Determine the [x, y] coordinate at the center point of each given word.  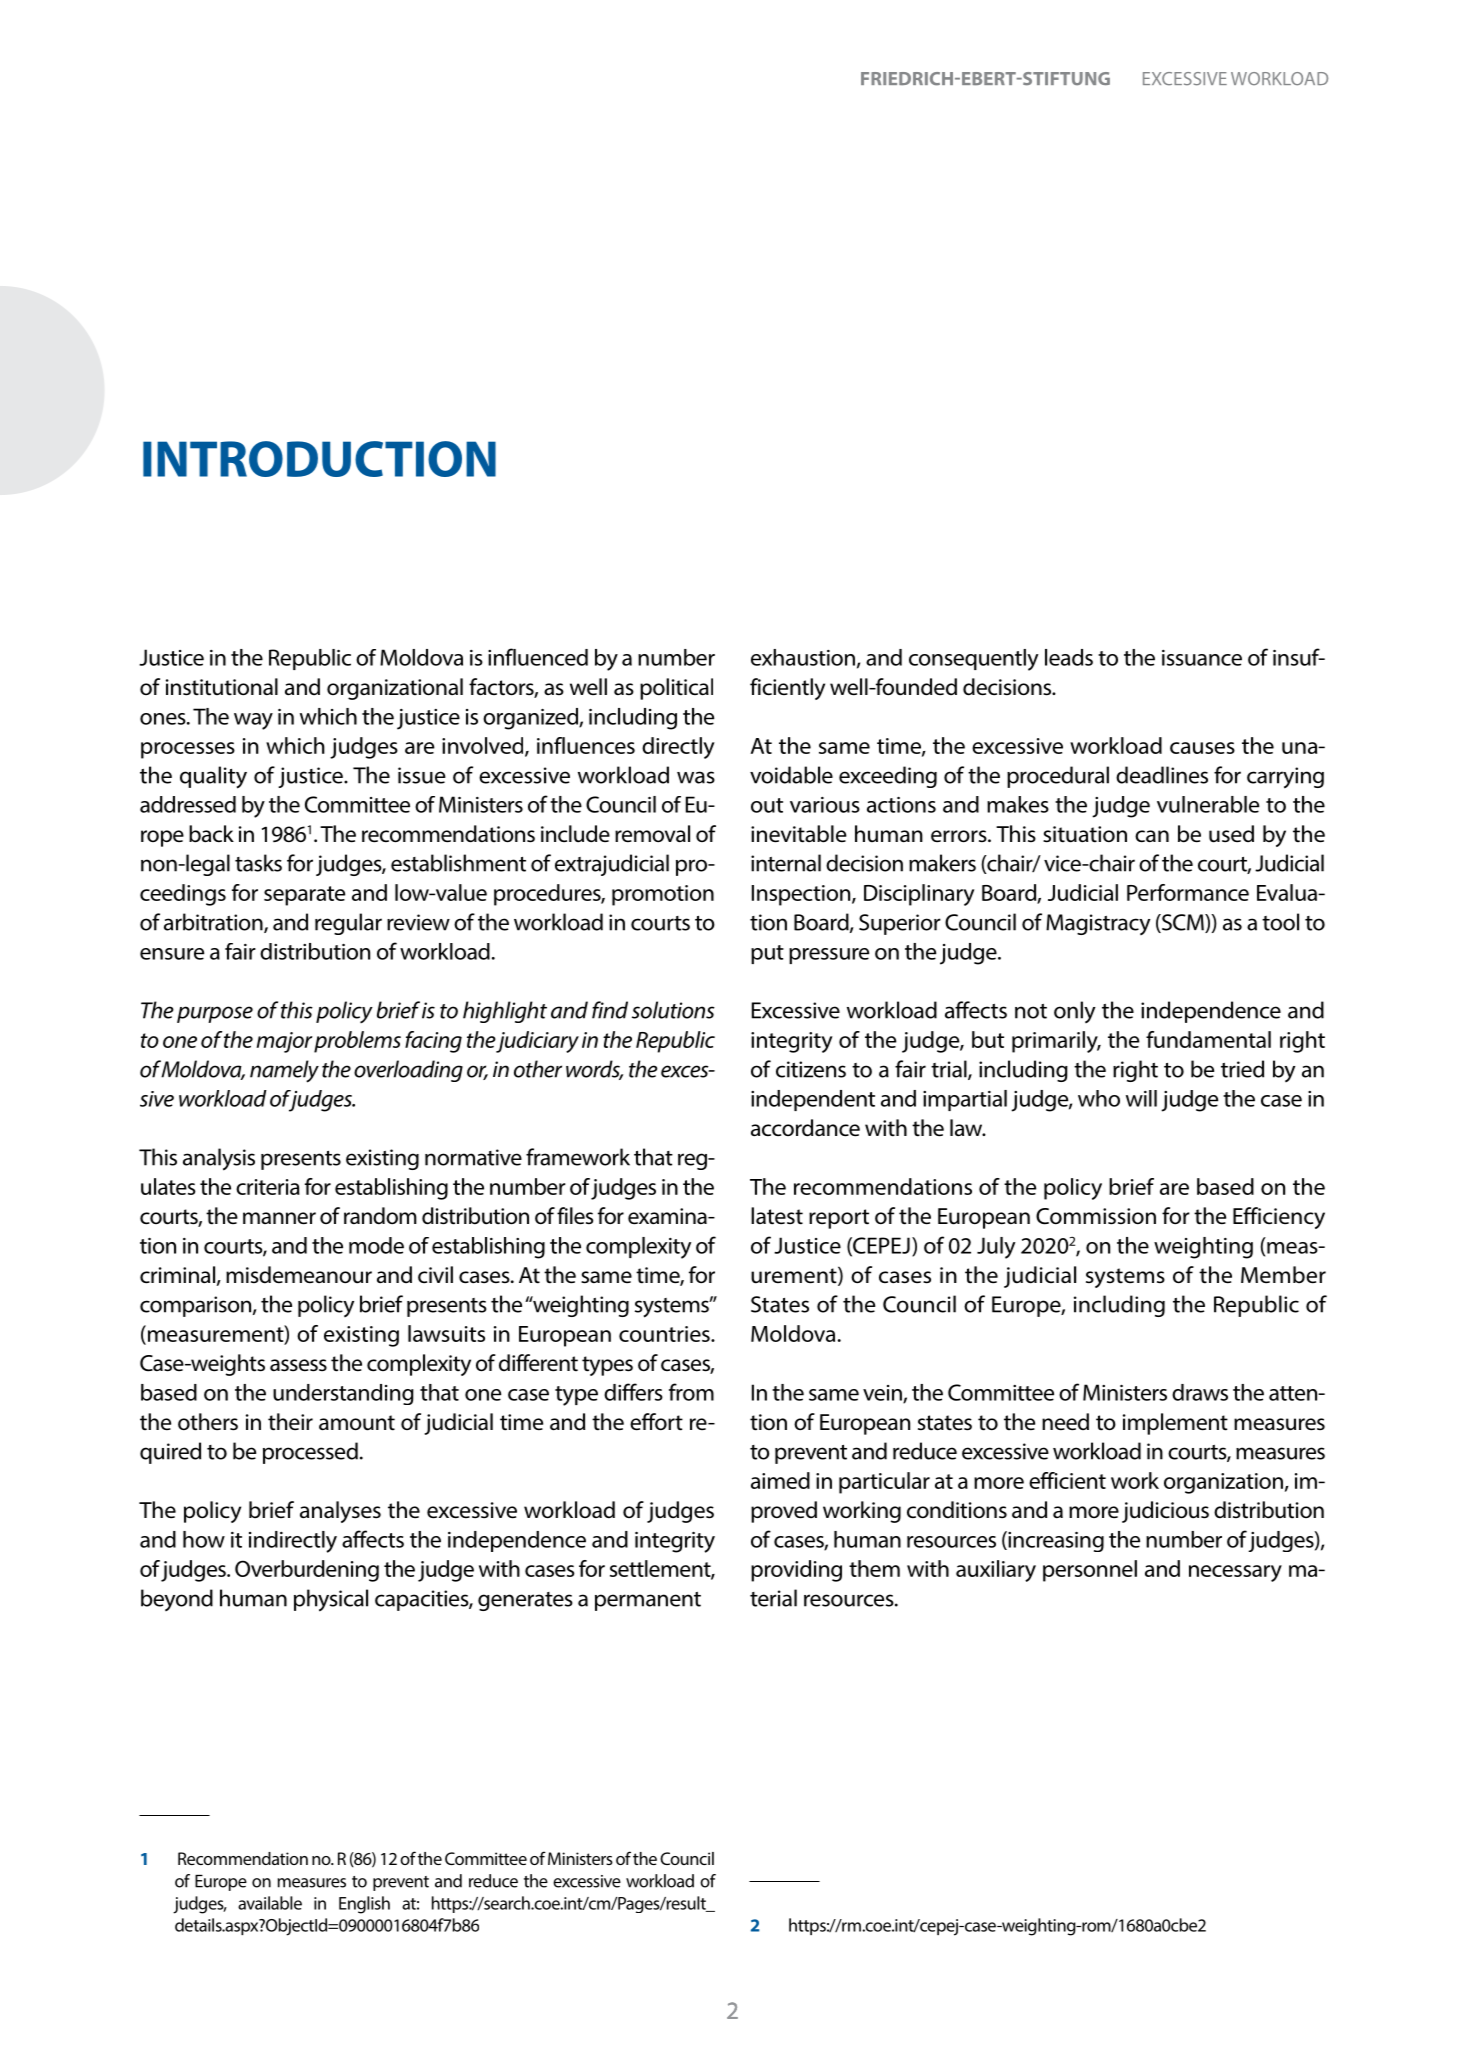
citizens [811, 1069]
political [676, 689]
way [253, 721]
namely [284, 1071]
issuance [1202, 658]
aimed [780, 1480]
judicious [1165, 1512]
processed [310, 1453]
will [1141, 1098]
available [270, 1903]
